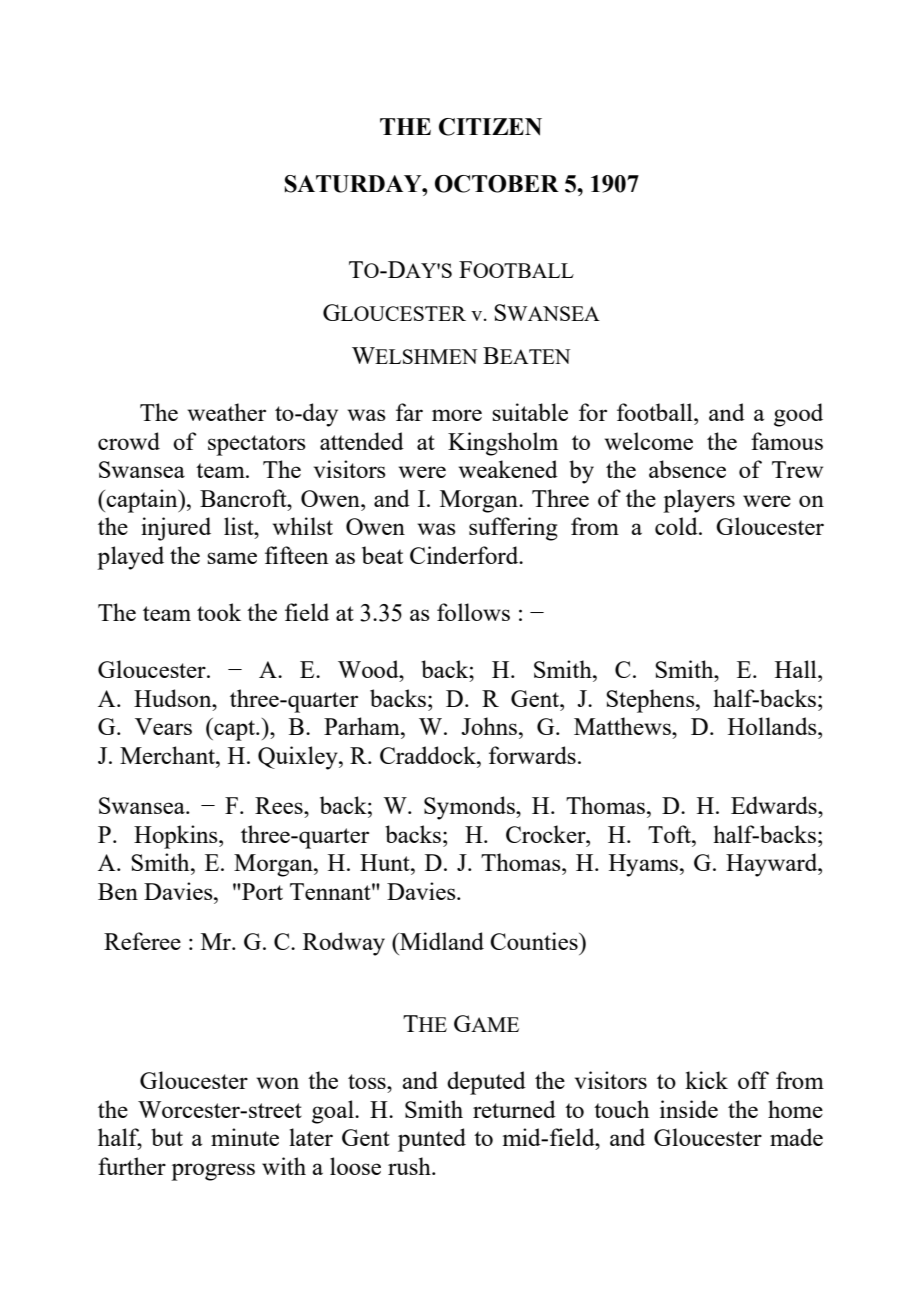 This screenshot has height=1308, width=924. What do you see at coordinates (797, 669) in the screenshot?
I see `Hall` at bounding box center [797, 669].
